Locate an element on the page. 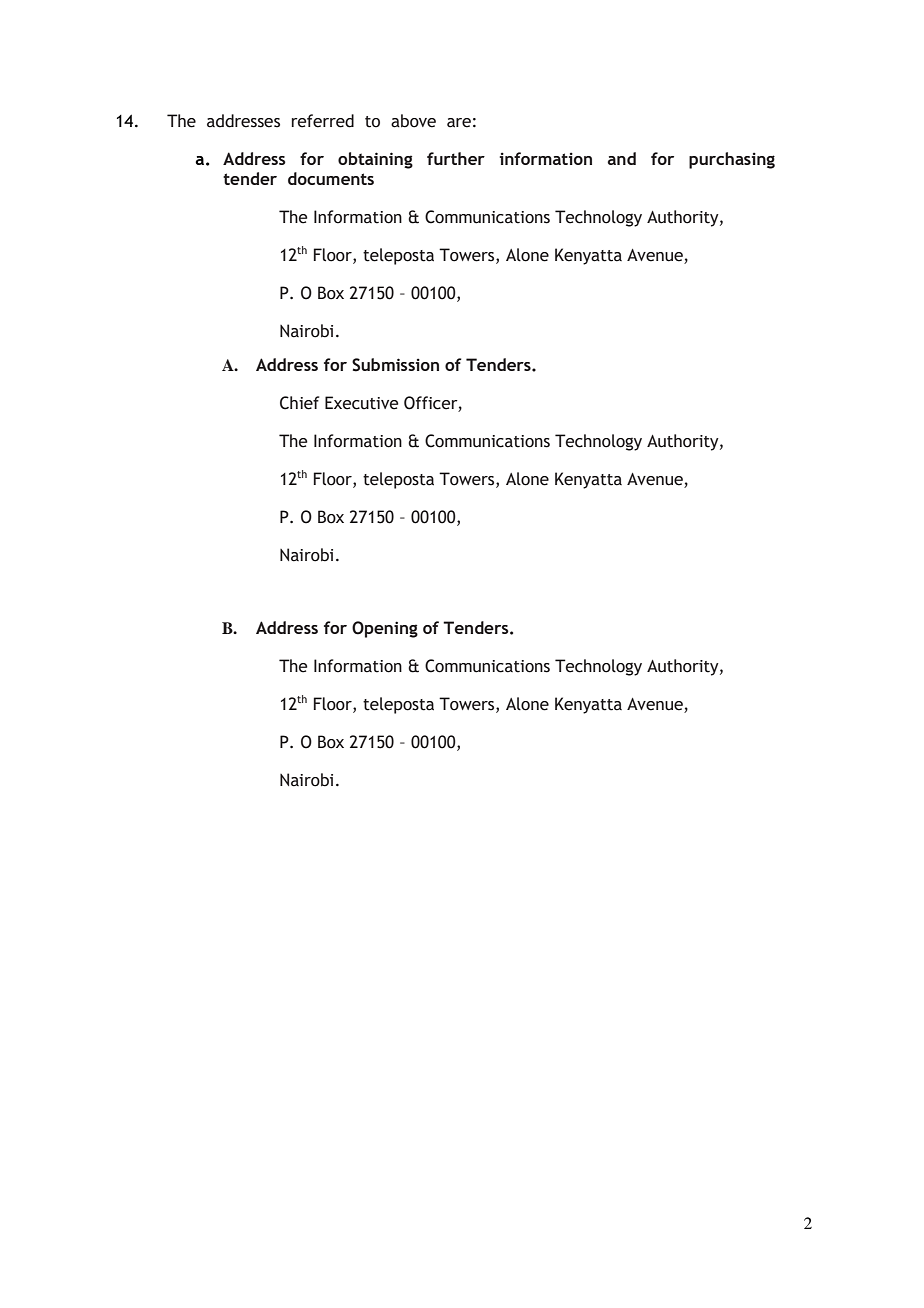  Executive is located at coordinates (362, 403).
